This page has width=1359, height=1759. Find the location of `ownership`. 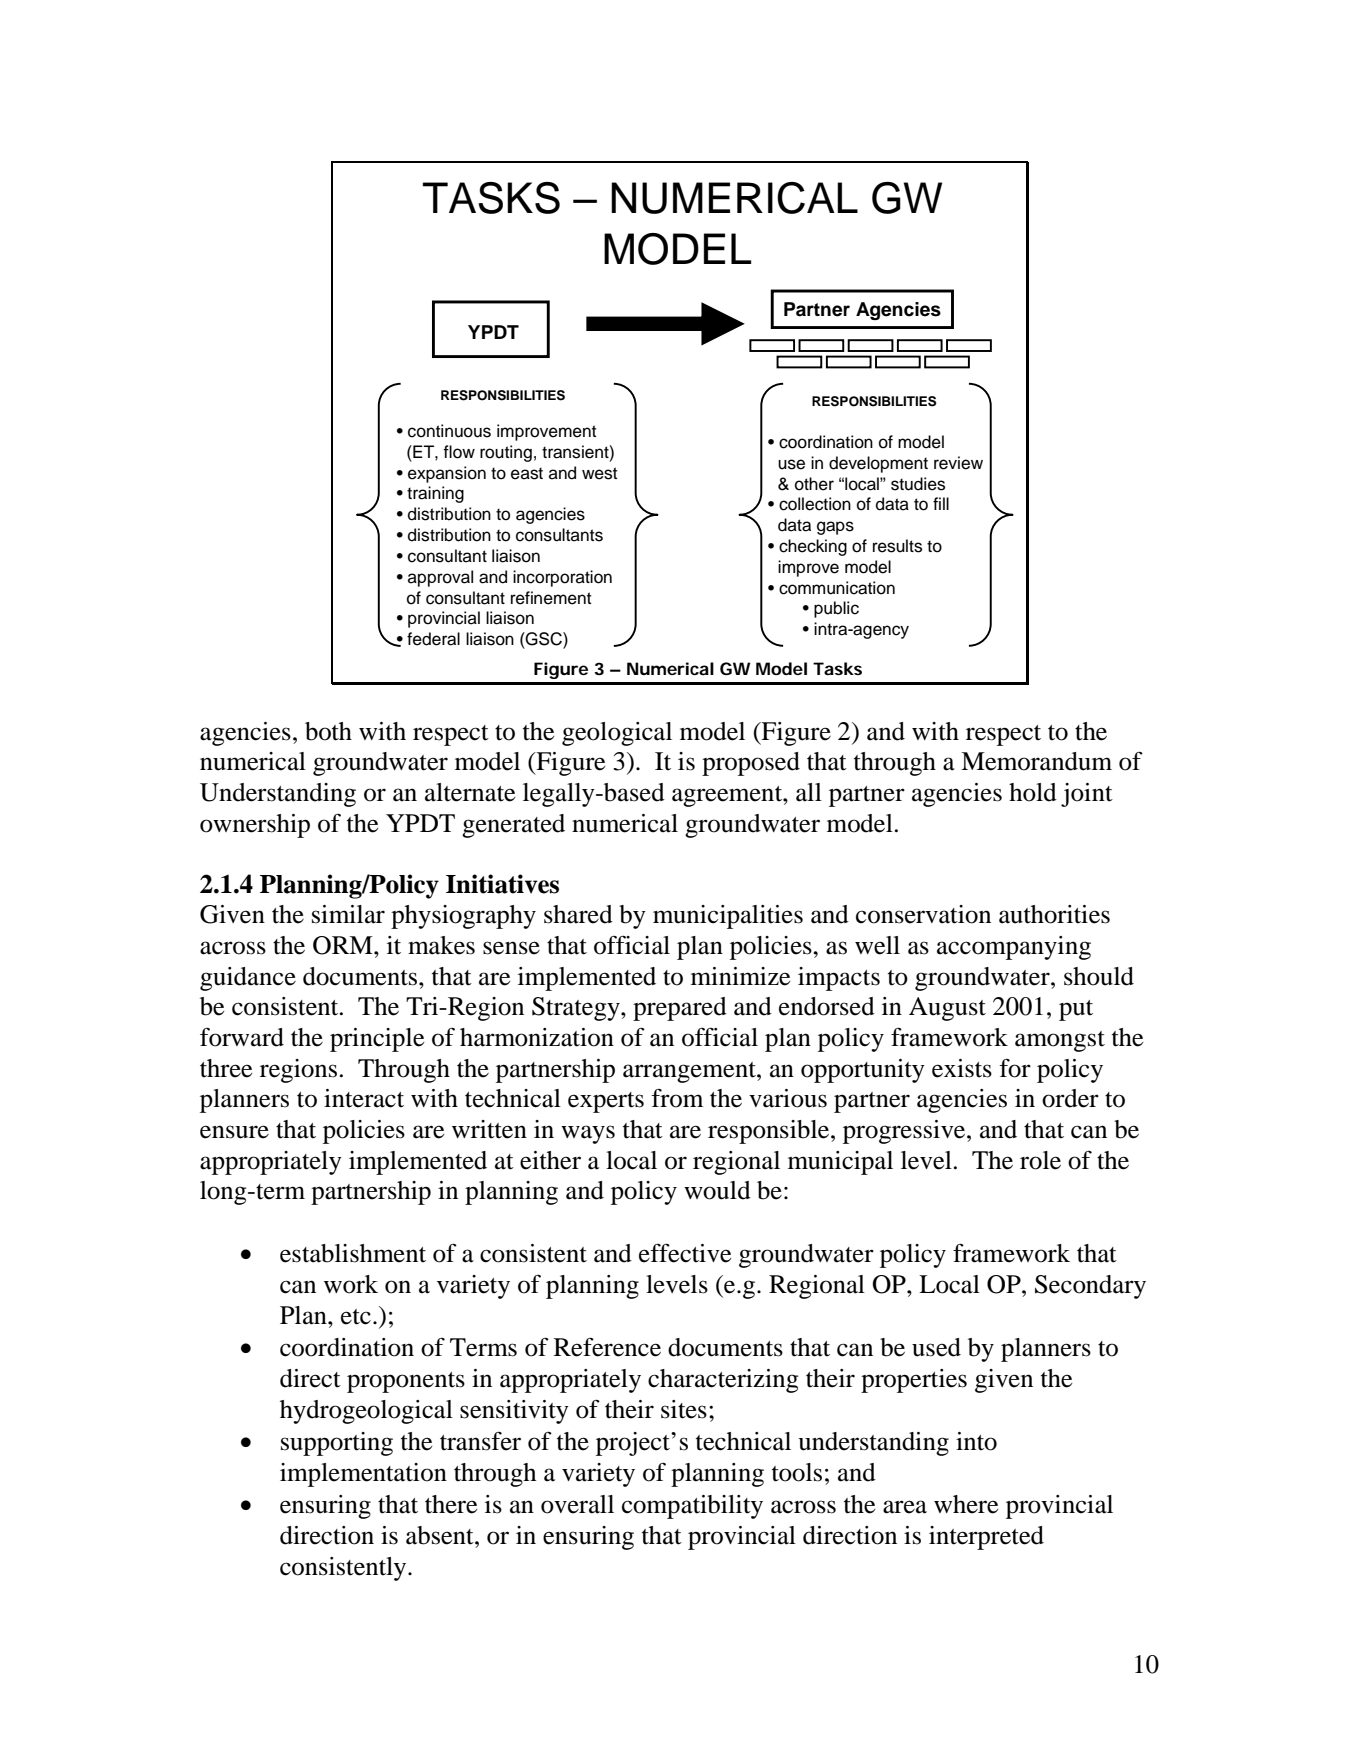

ownership is located at coordinates (255, 826).
